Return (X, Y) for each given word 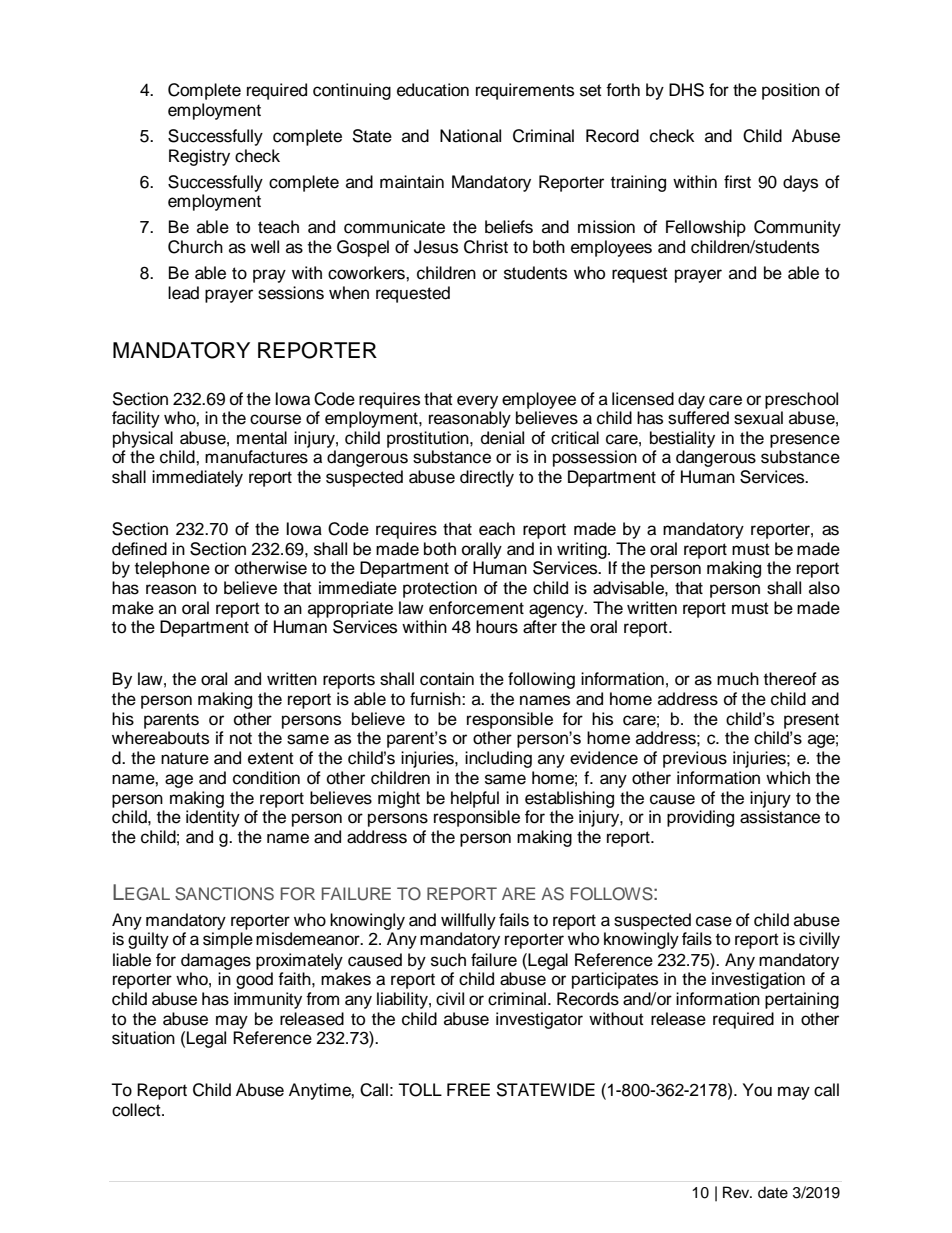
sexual (758, 418)
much (738, 679)
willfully (468, 921)
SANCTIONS (224, 894)
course (275, 419)
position (791, 91)
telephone (172, 569)
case (714, 921)
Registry (199, 157)
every (477, 402)
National (470, 136)
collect (137, 1110)
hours (497, 627)
